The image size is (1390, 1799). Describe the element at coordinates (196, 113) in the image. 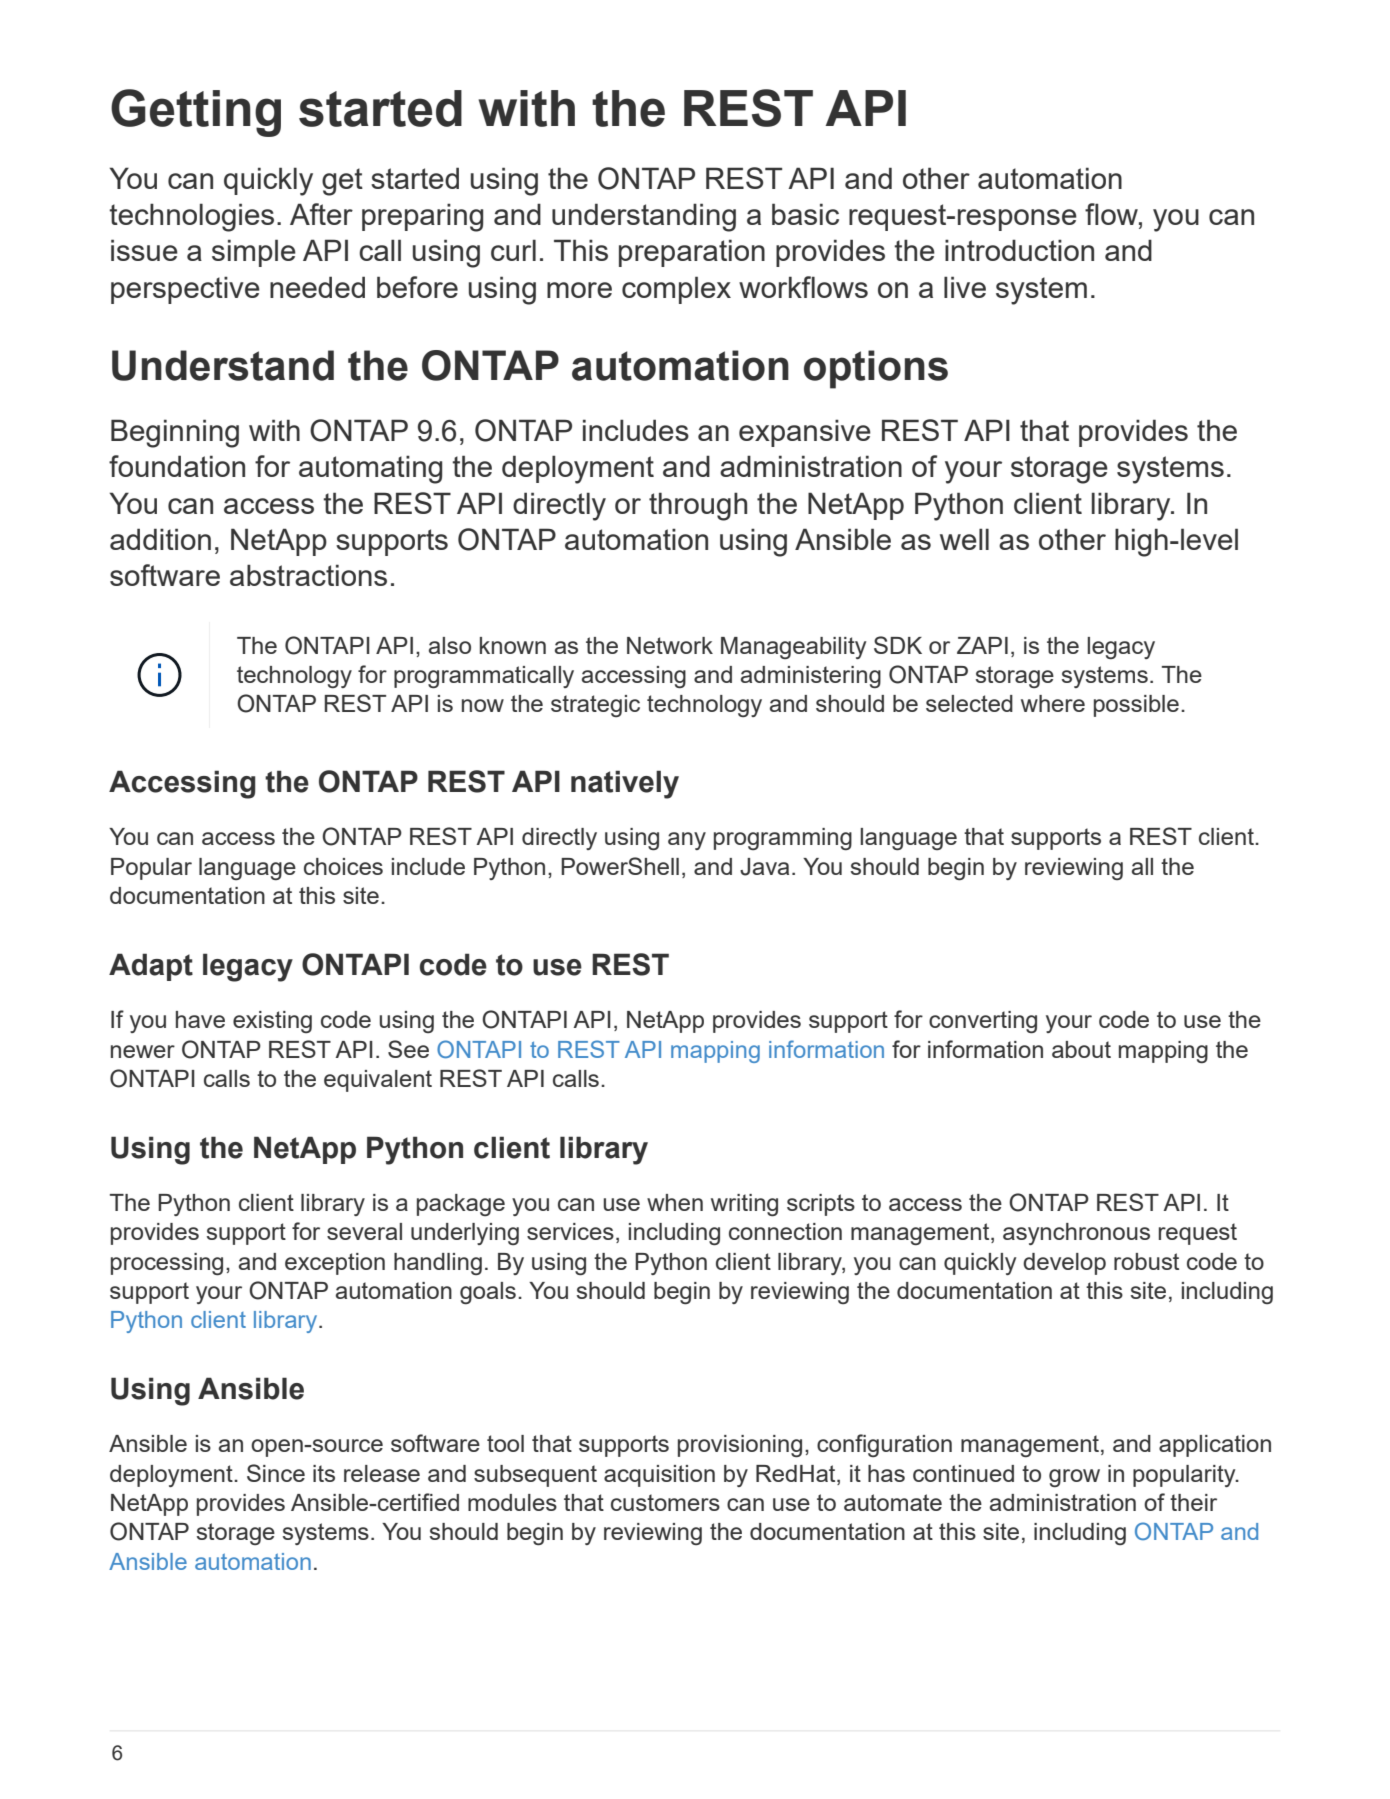

I see `Getting` at that location.
